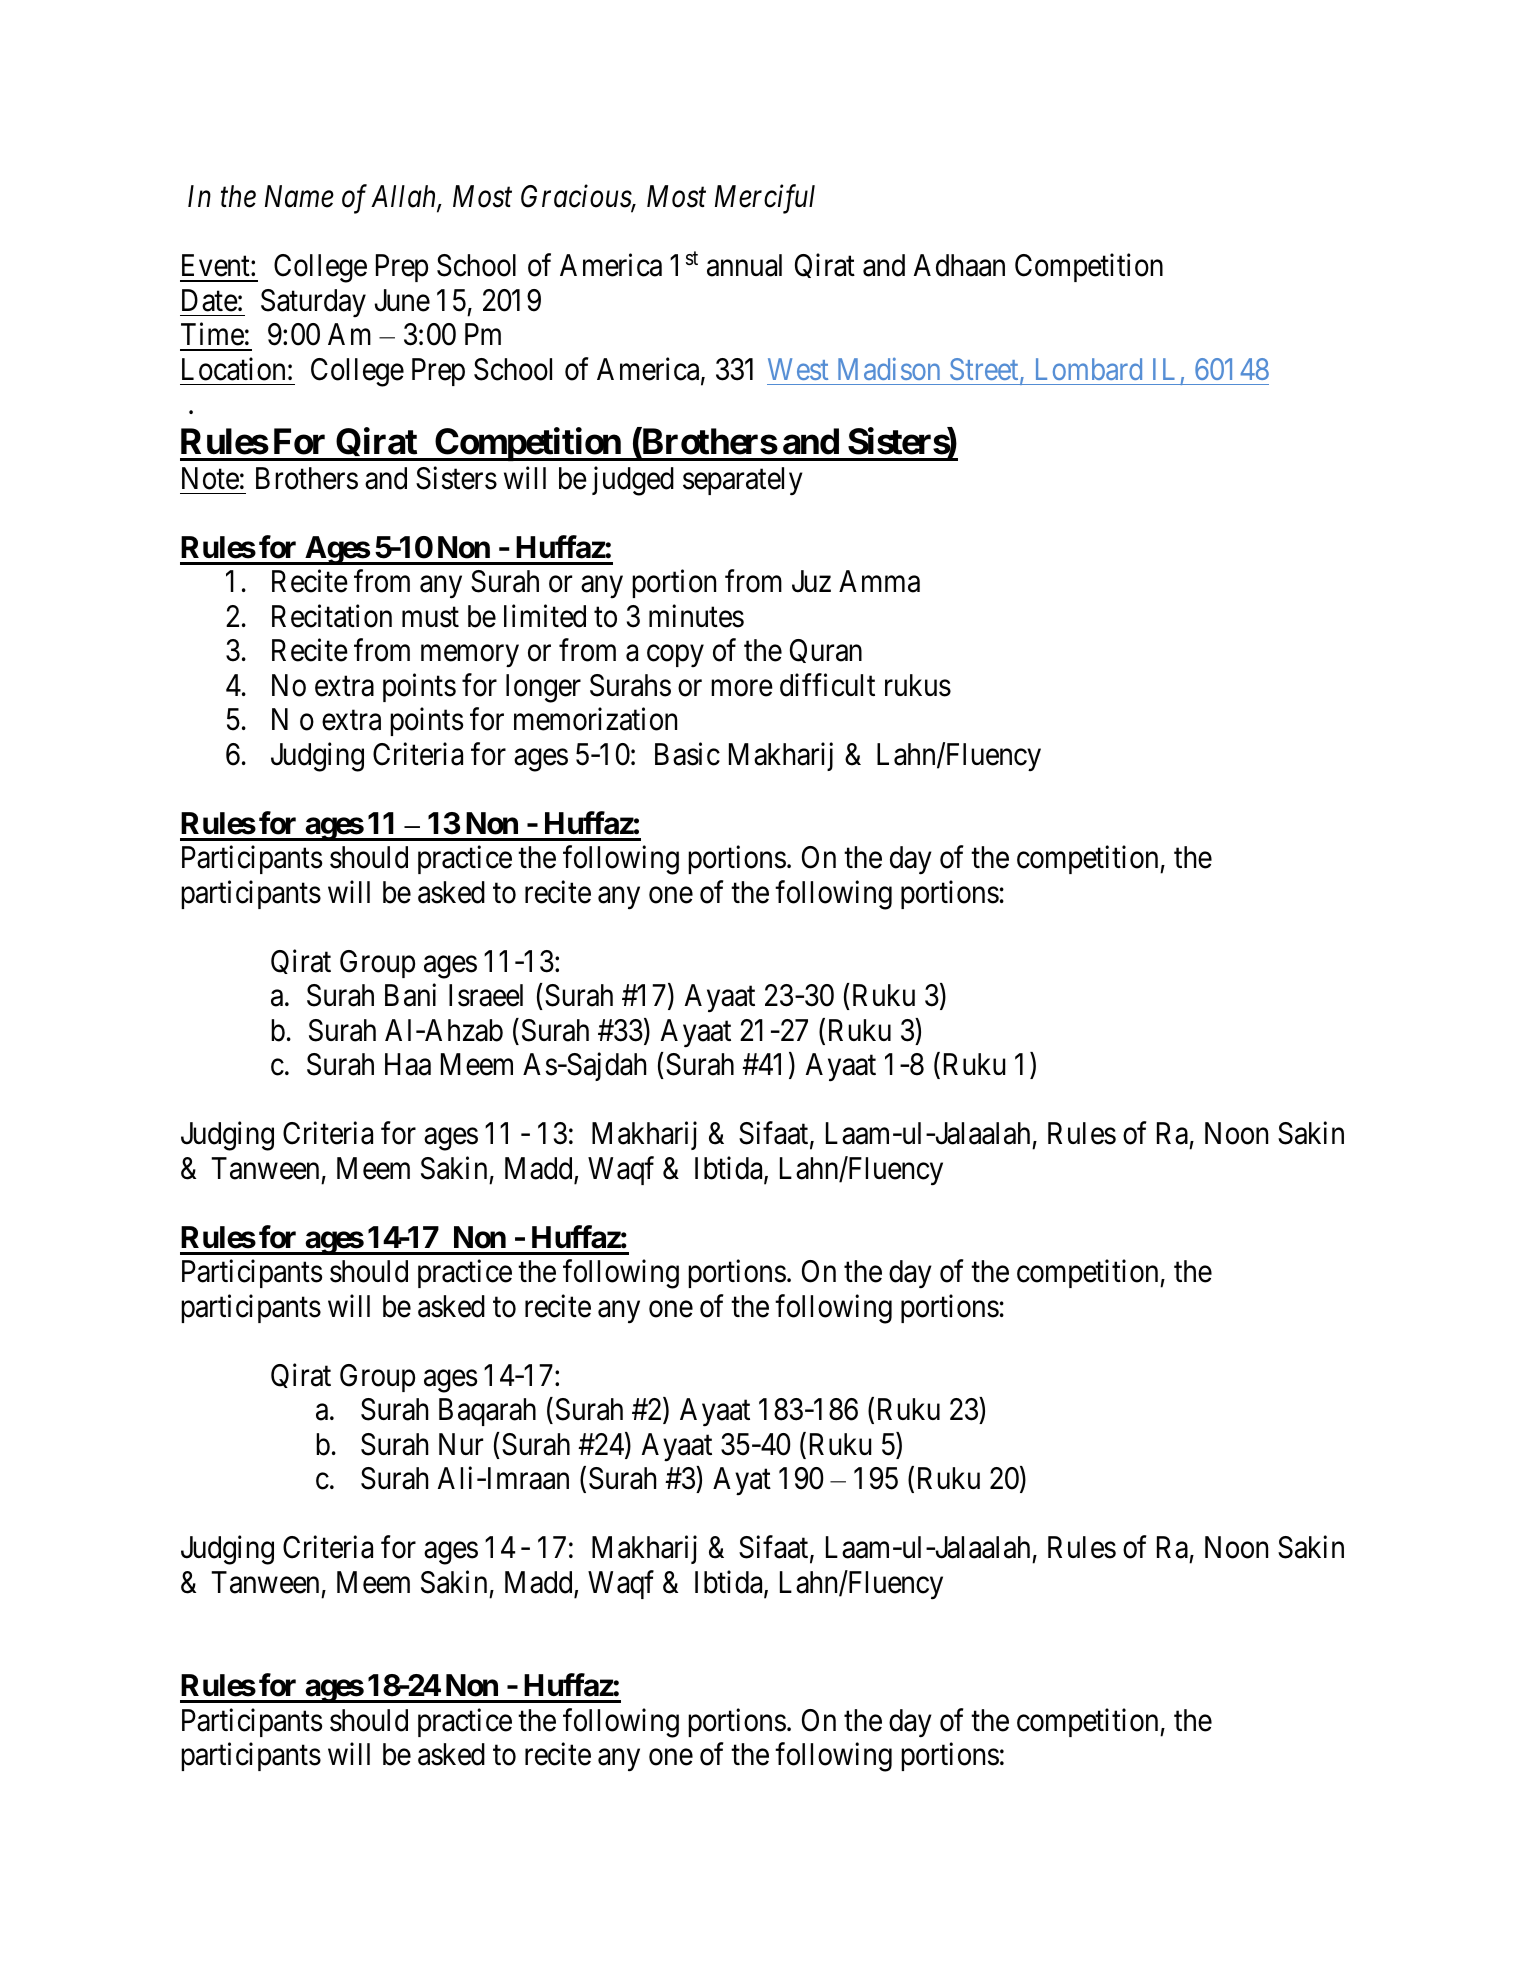 The image size is (1529, 1979). Describe the element at coordinates (633, 481) in the image. I see `judged` at that location.
